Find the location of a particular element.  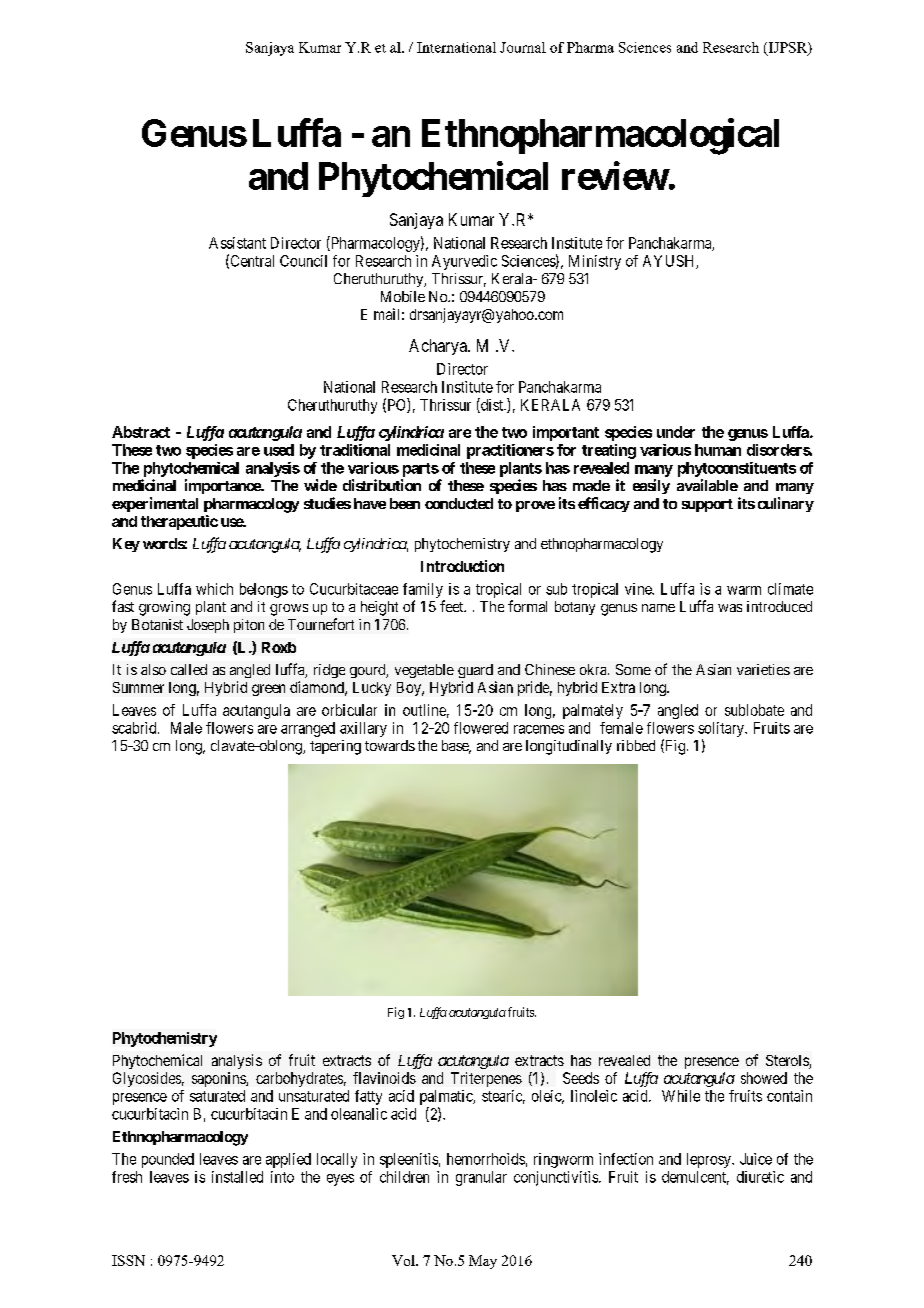

installed is located at coordinates (237, 1177).
